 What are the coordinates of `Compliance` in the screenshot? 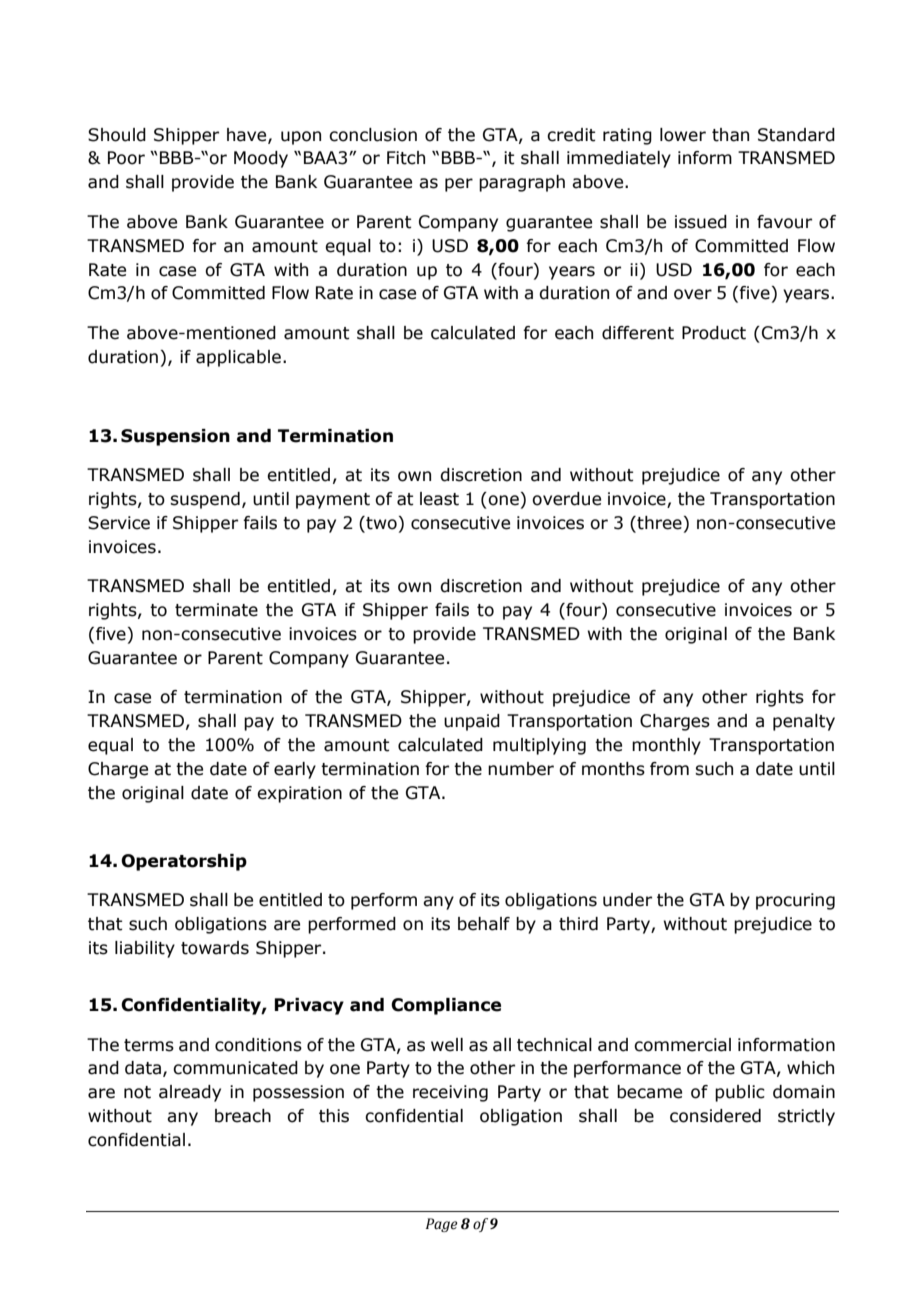 It's located at (446, 1006).
